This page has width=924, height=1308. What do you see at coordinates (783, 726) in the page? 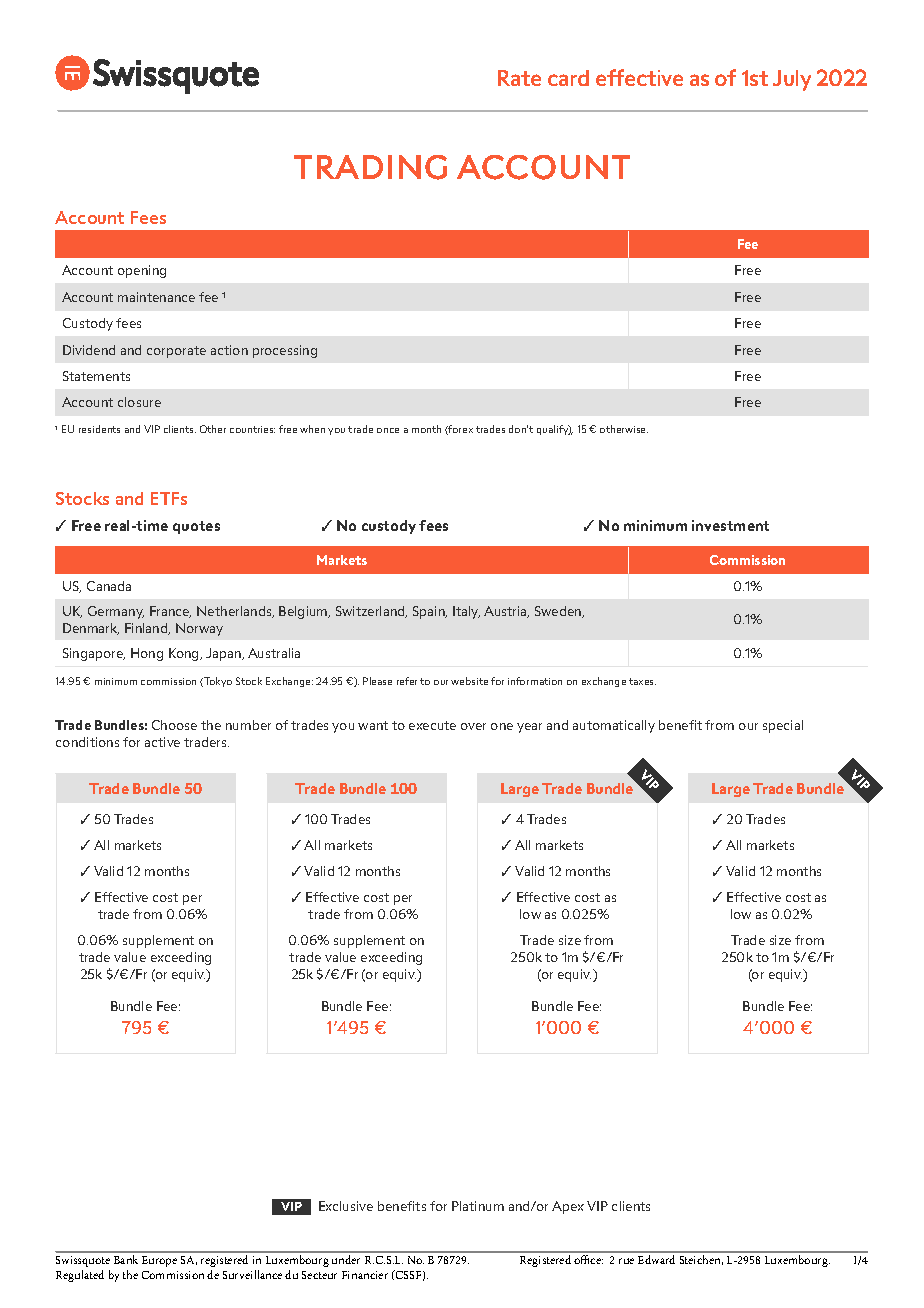
I see `special` at bounding box center [783, 726].
